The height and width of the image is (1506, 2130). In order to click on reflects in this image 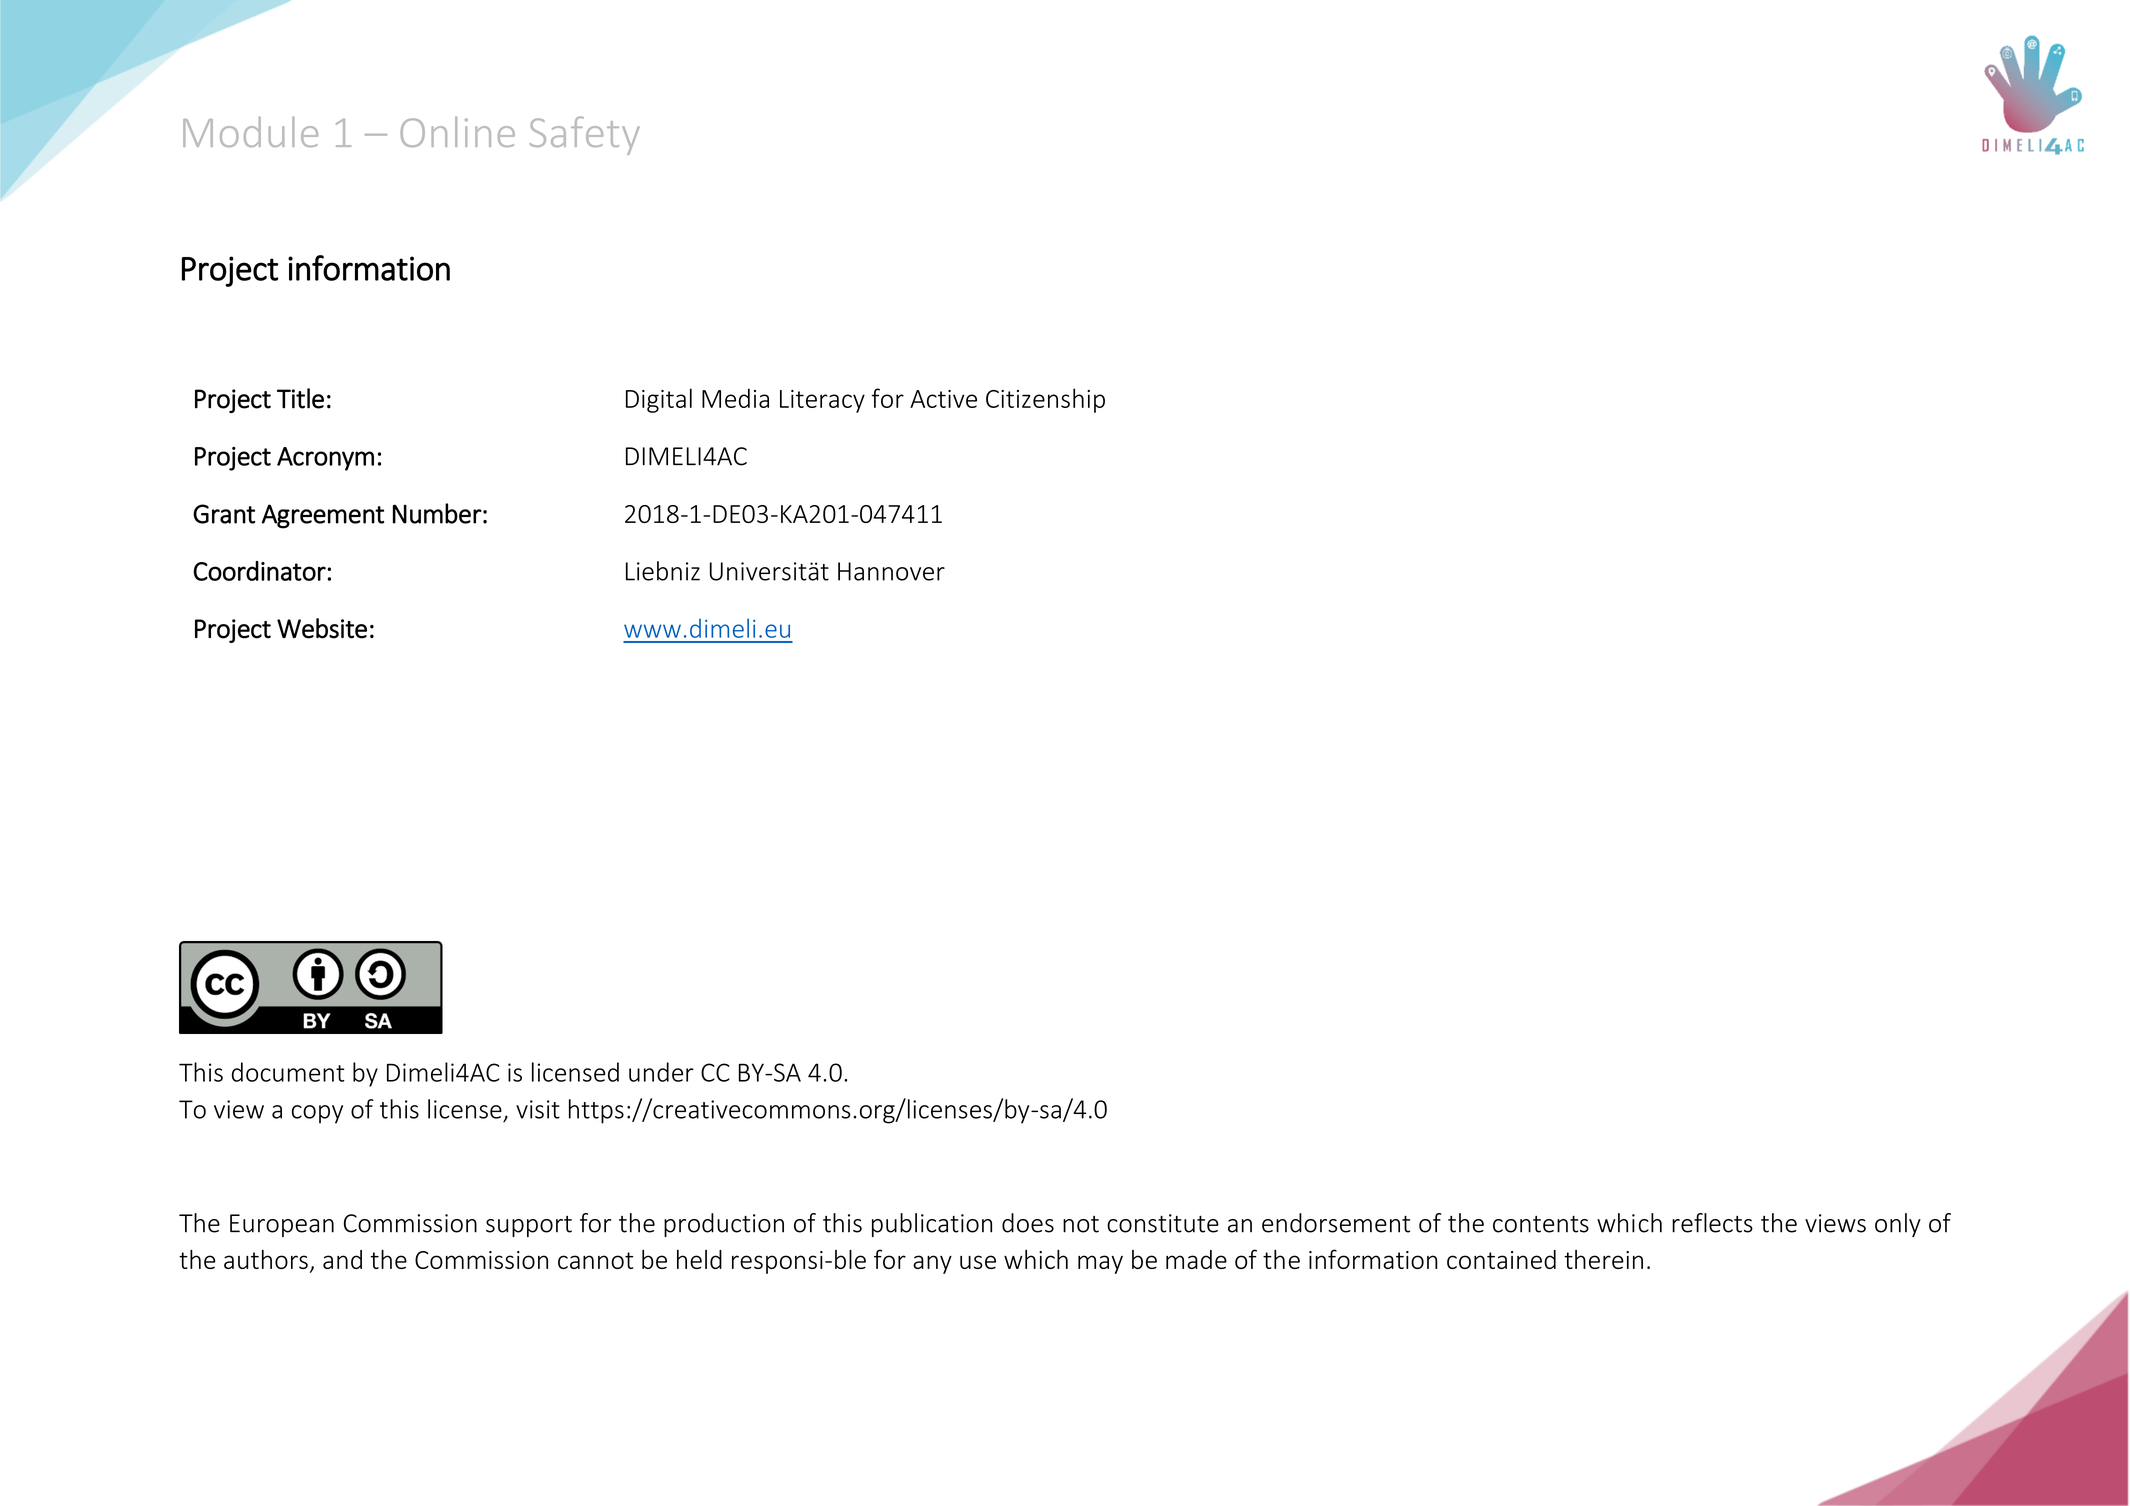, I will do `click(1712, 1223)`.
